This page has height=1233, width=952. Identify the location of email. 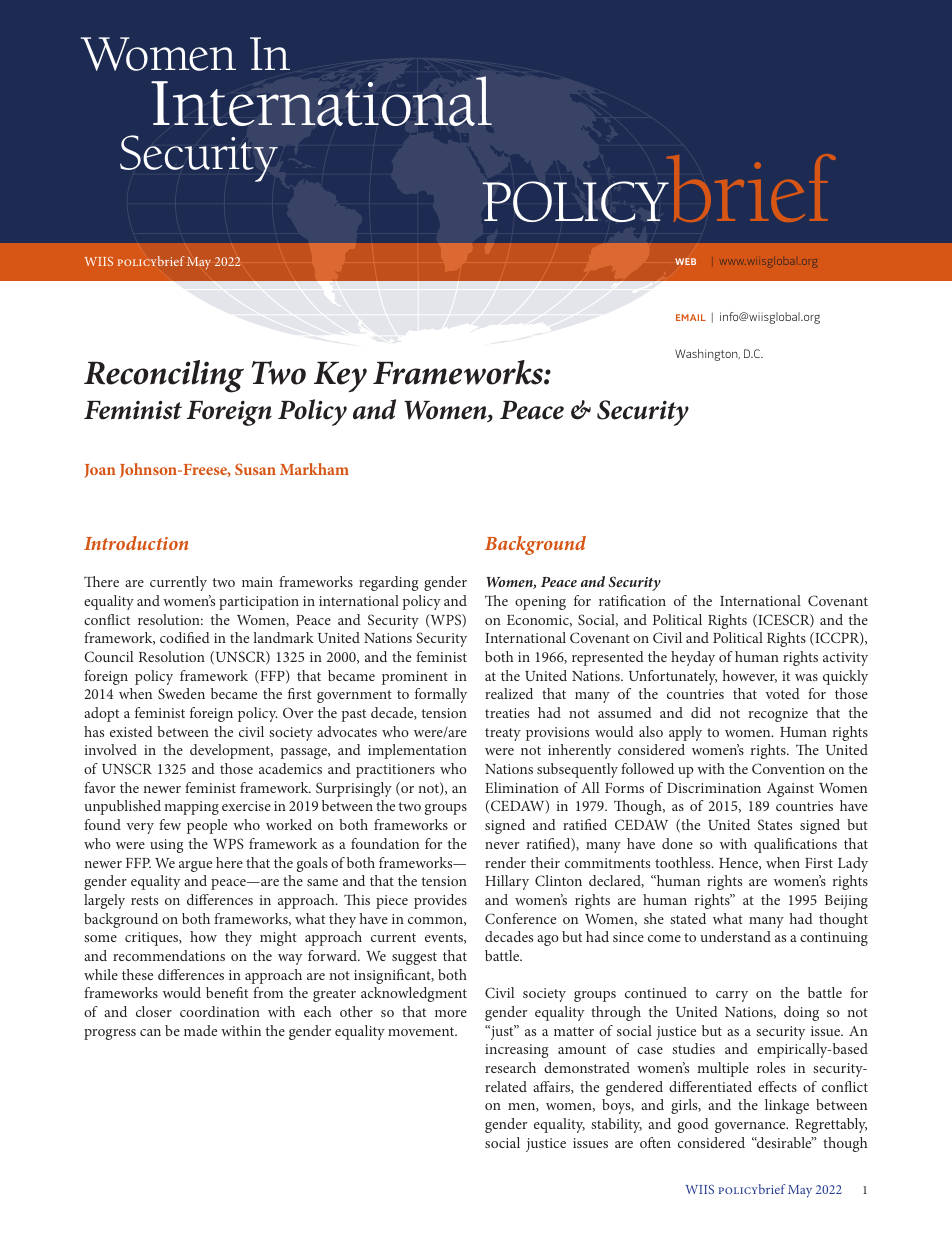
(691, 317).
